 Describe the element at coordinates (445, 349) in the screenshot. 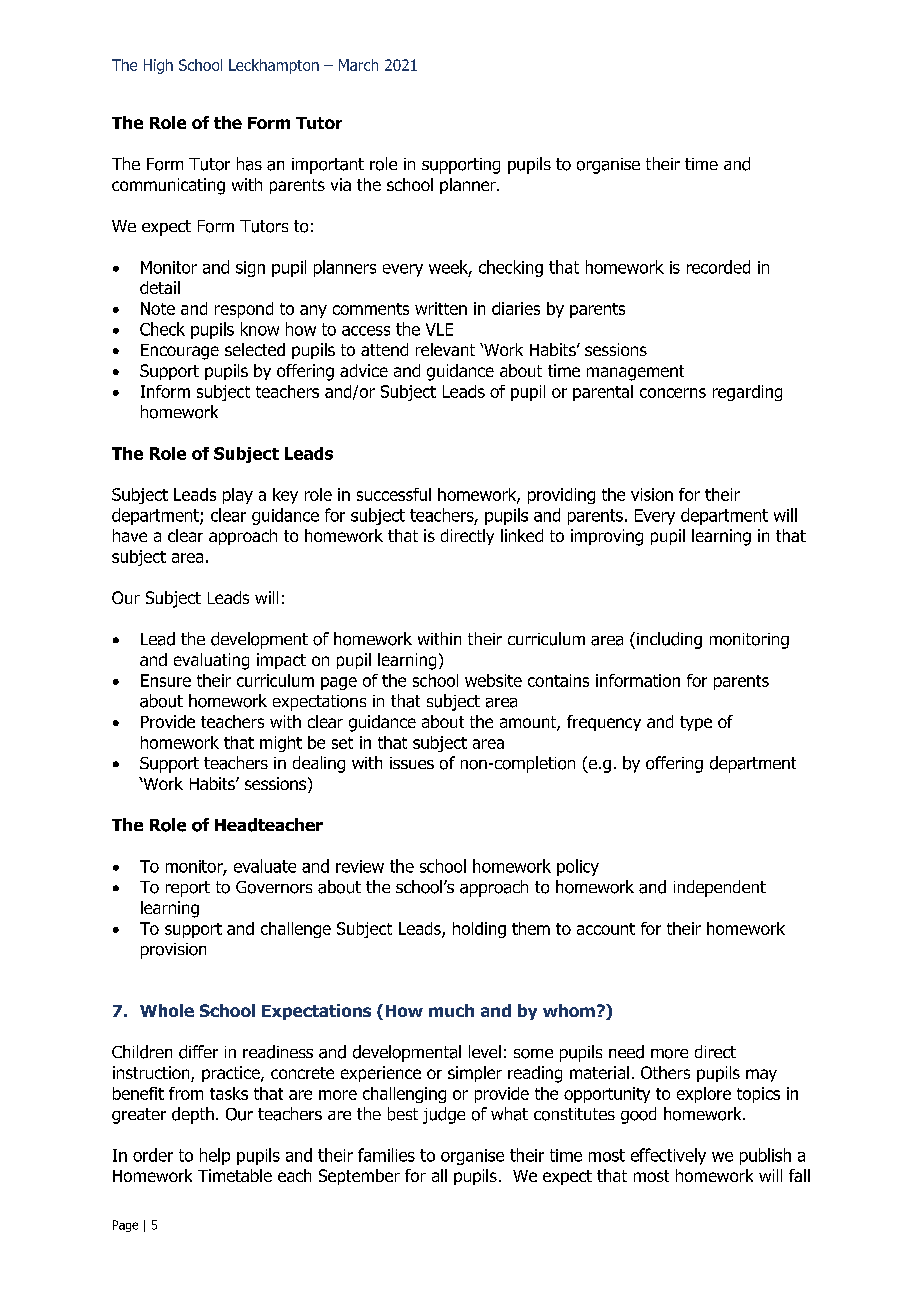

I see `relevant` at that location.
